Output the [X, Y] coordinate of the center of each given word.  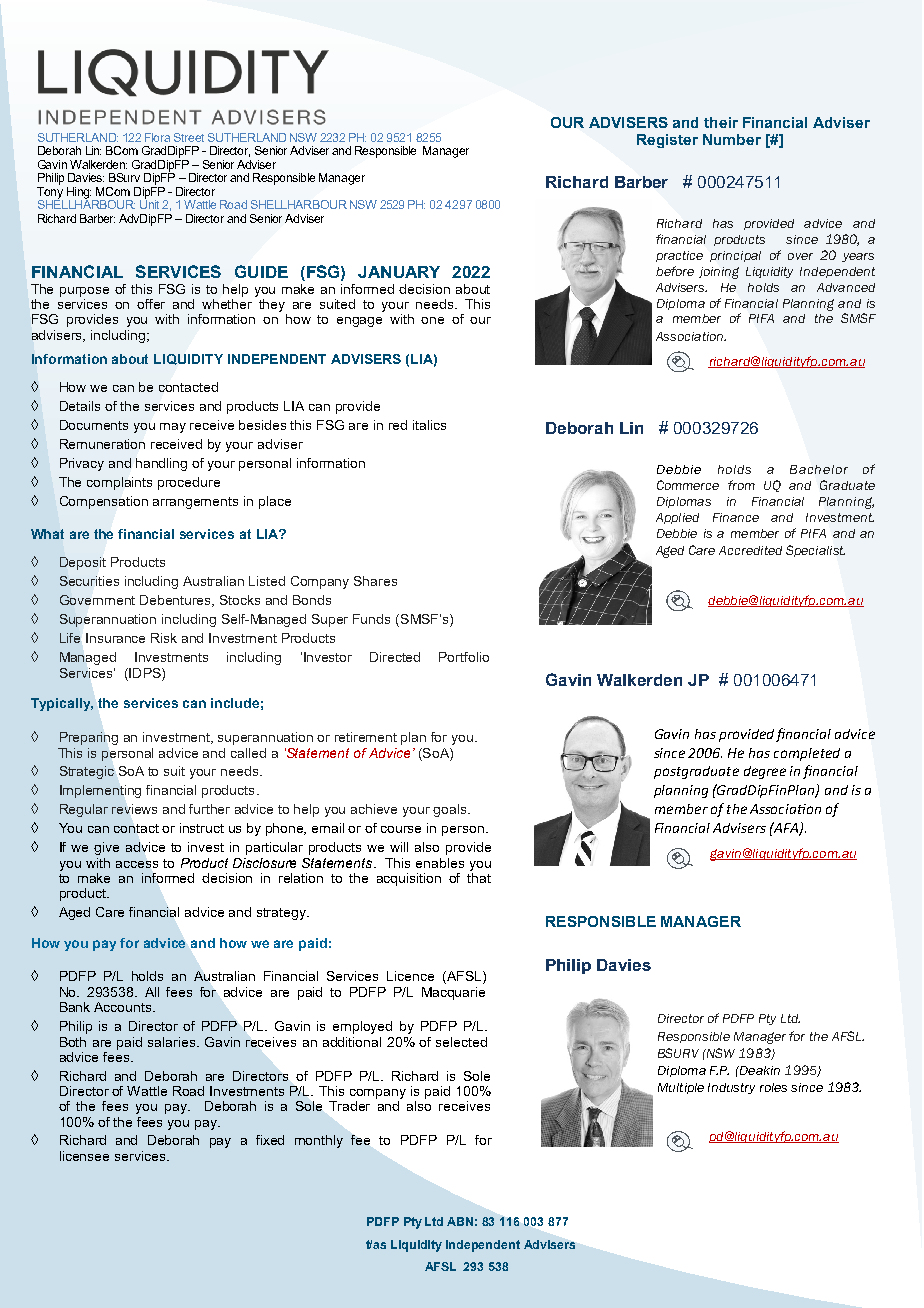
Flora [157, 137]
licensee [84, 1156]
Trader [349, 1106]
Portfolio [464, 657]
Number [732, 139]
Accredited [750, 550]
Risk [164, 638]
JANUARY [399, 272]
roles [773, 1087]
